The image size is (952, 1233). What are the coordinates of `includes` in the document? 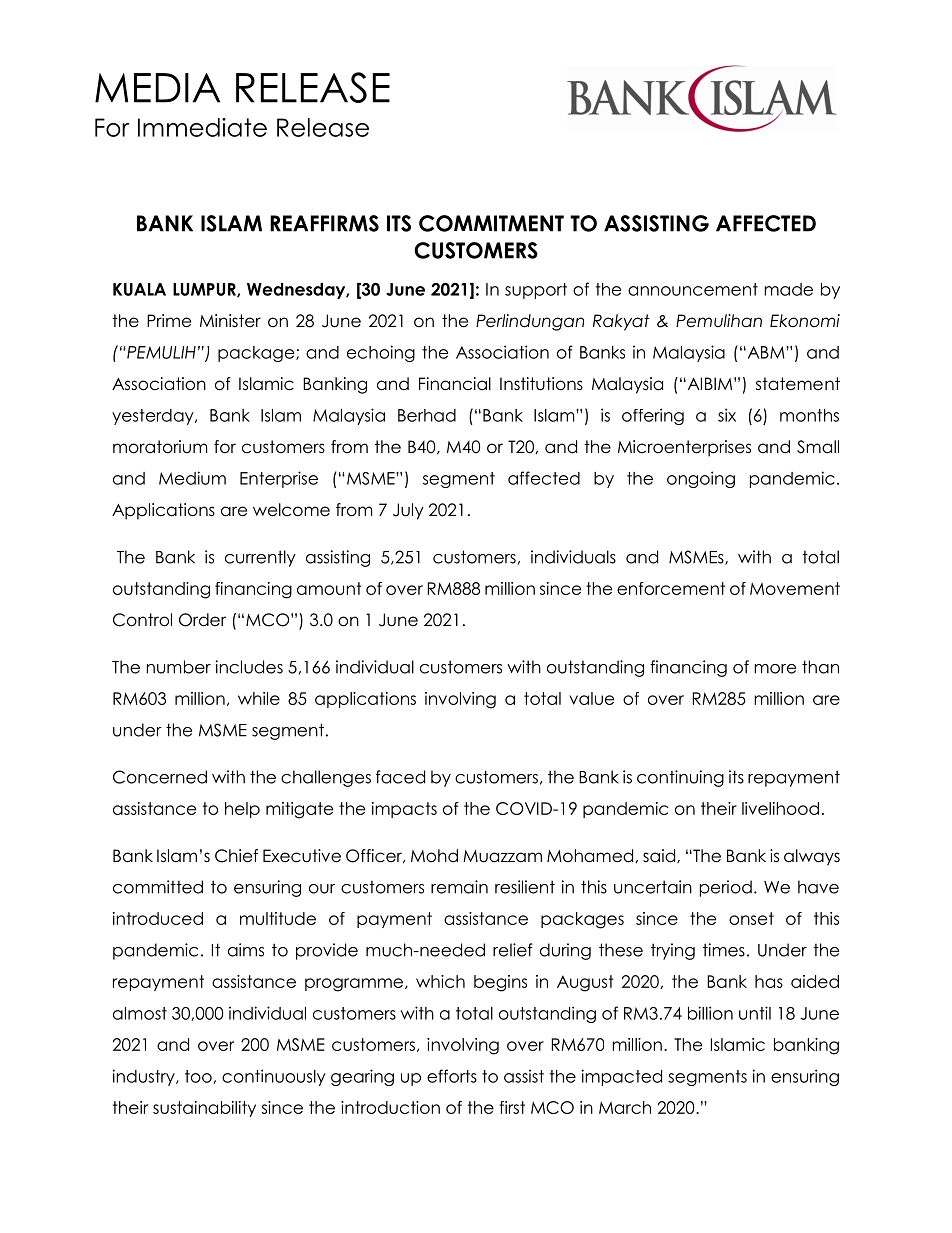 It's located at (249, 667).
